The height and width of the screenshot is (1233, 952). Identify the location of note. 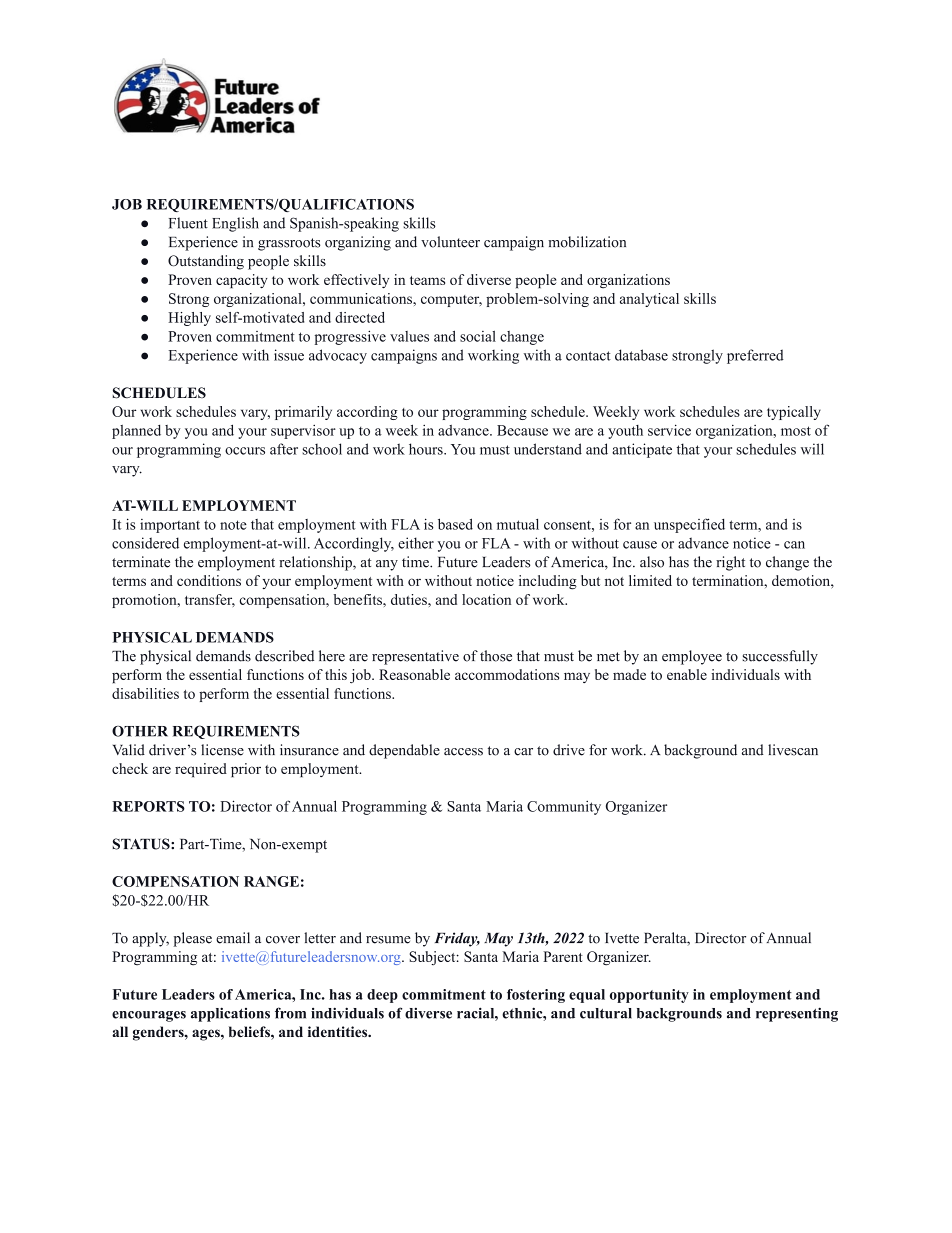
(233, 525).
